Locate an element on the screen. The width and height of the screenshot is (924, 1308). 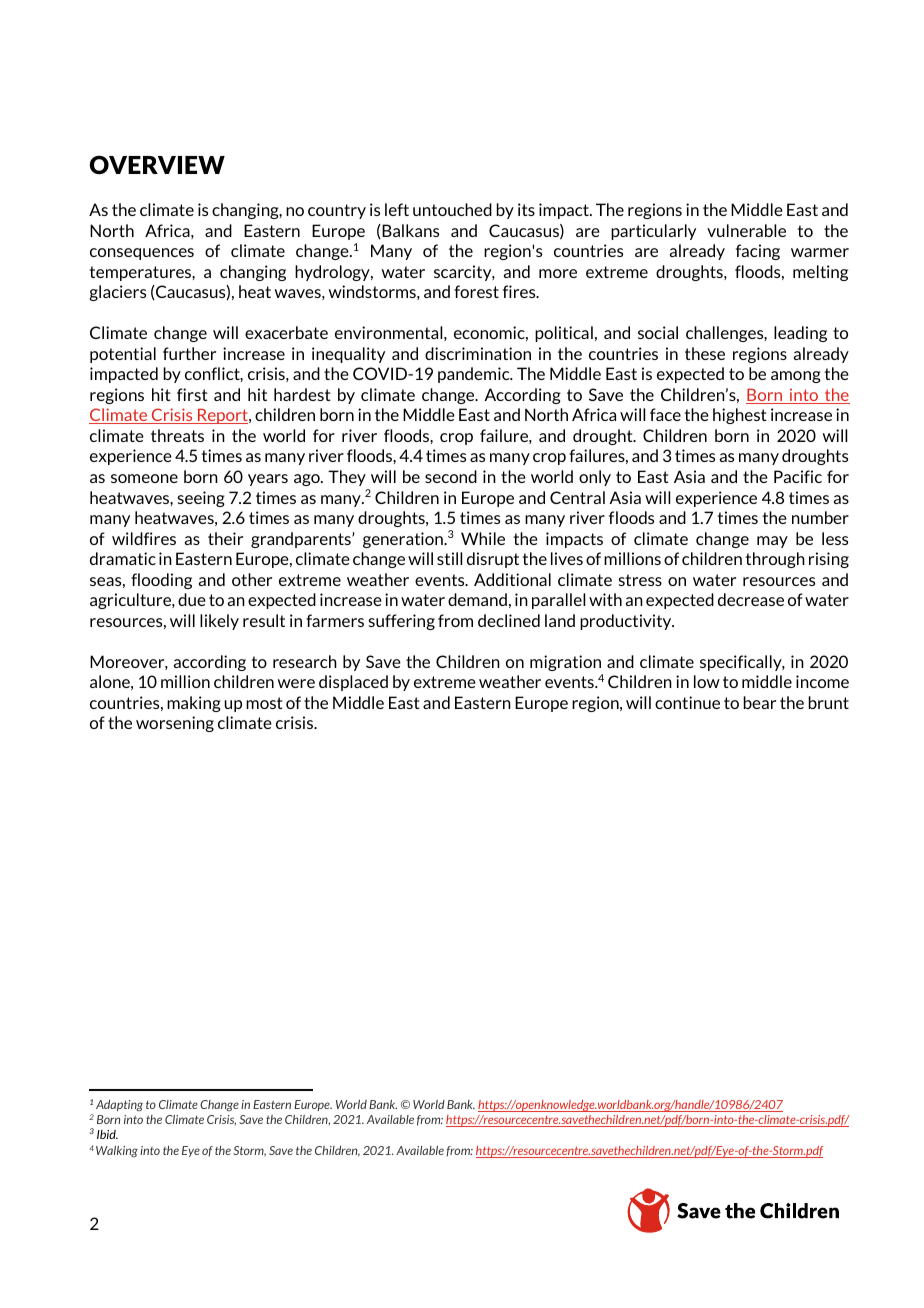
bear is located at coordinates (760, 702).
